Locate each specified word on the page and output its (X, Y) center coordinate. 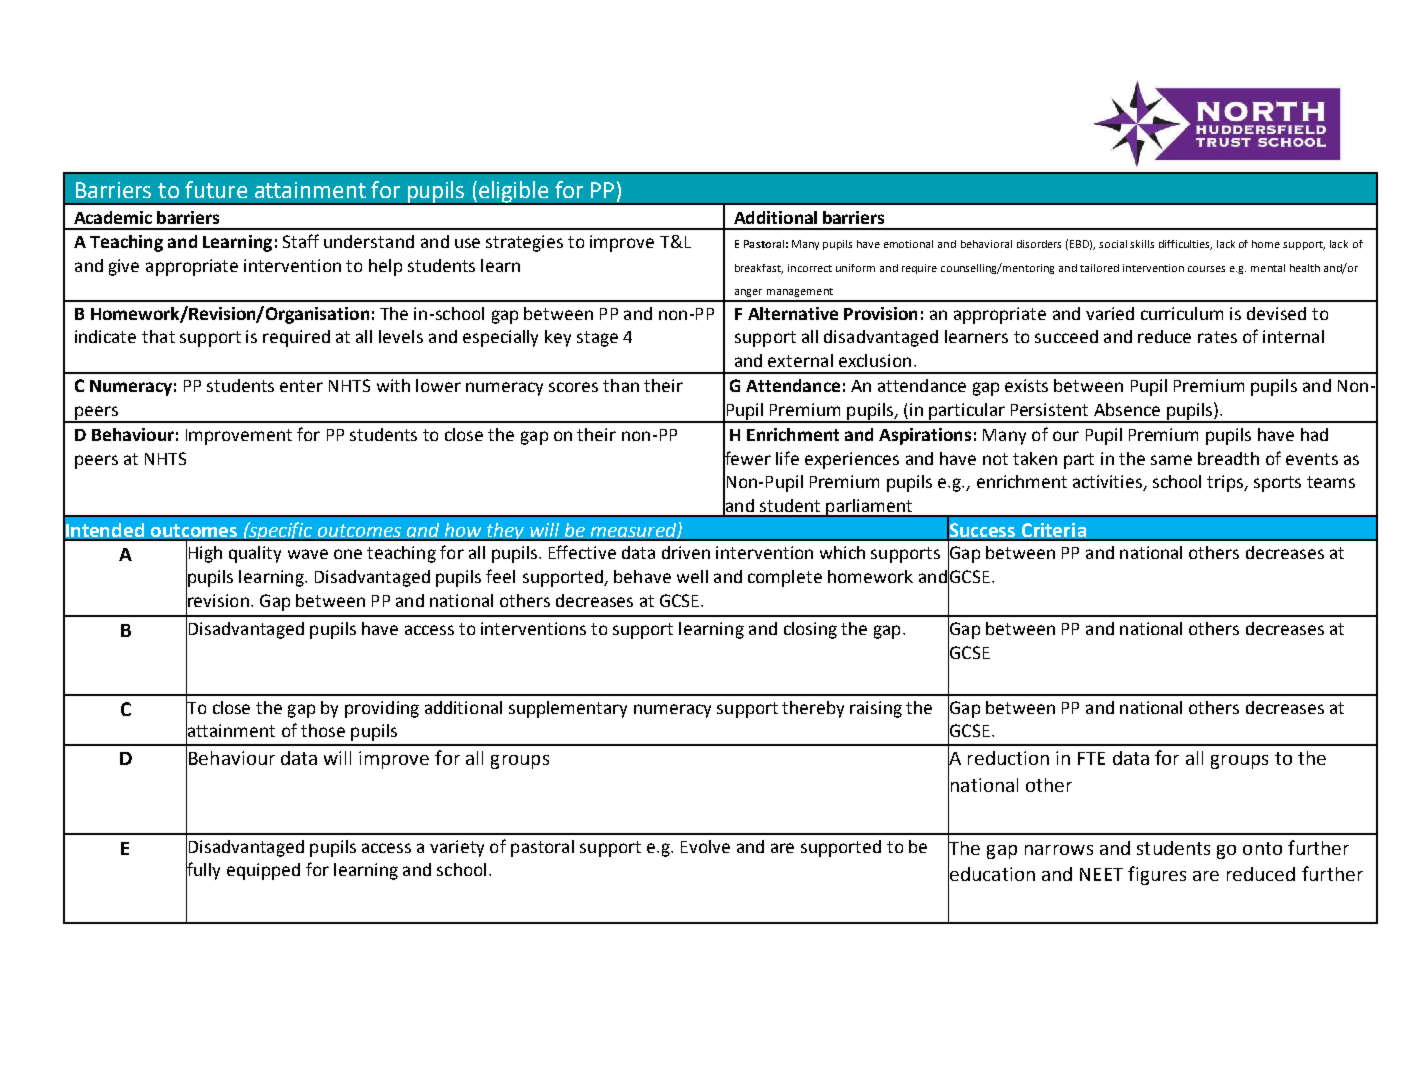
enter (301, 386)
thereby (813, 709)
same (1171, 460)
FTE (1091, 758)
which (842, 552)
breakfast (759, 269)
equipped (263, 871)
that (158, 336)
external (800, 360)
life (787, 458)
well (692, 576)
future (216, 189)
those (323, 730)
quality (255, 554)
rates (1217, 337)
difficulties (1185, 245)
